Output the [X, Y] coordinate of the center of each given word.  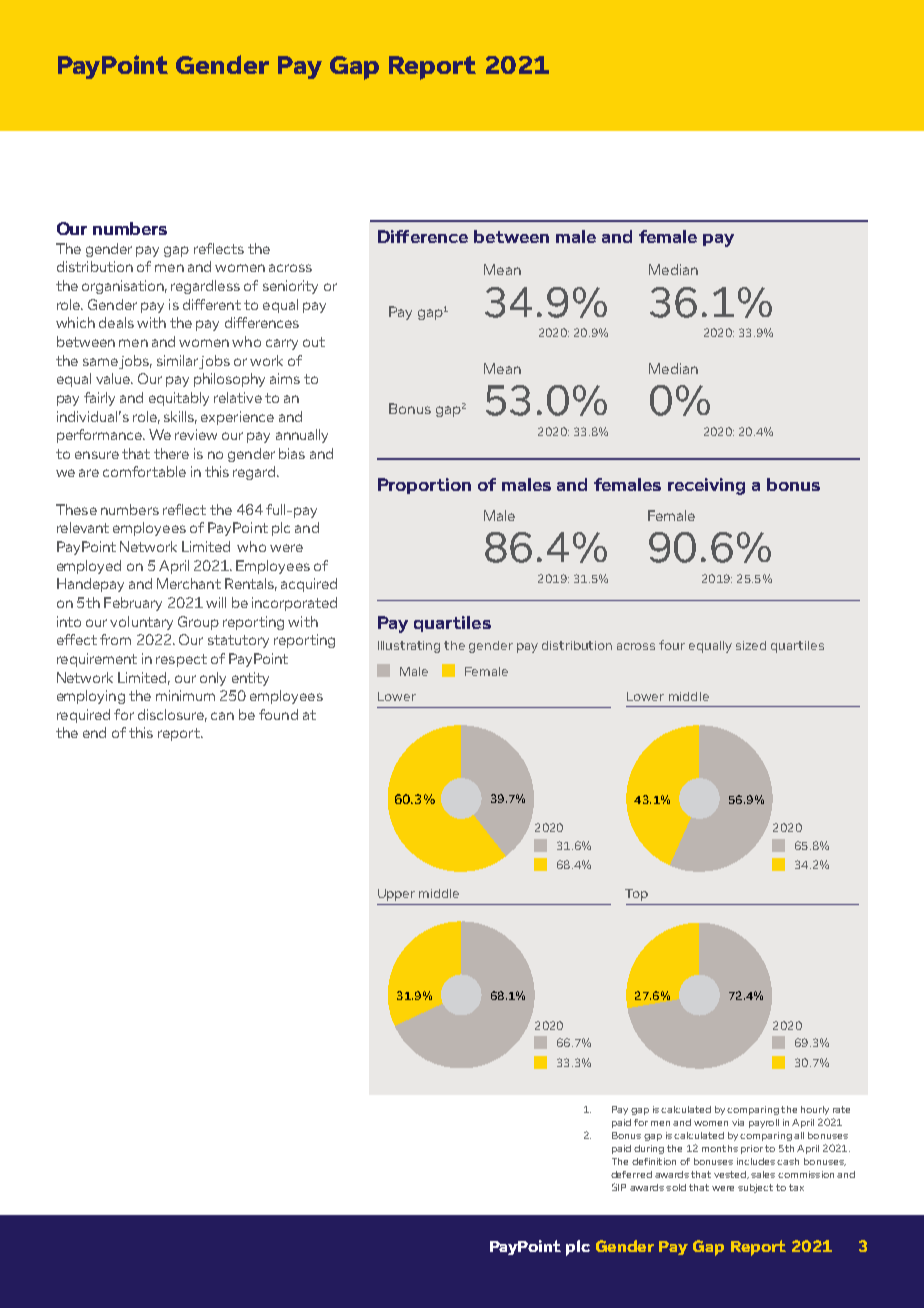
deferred [631, 1174]
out [314, 342]
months [720, 1148]
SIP [619, 1187]
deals [116, 322]
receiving [706, 486]
